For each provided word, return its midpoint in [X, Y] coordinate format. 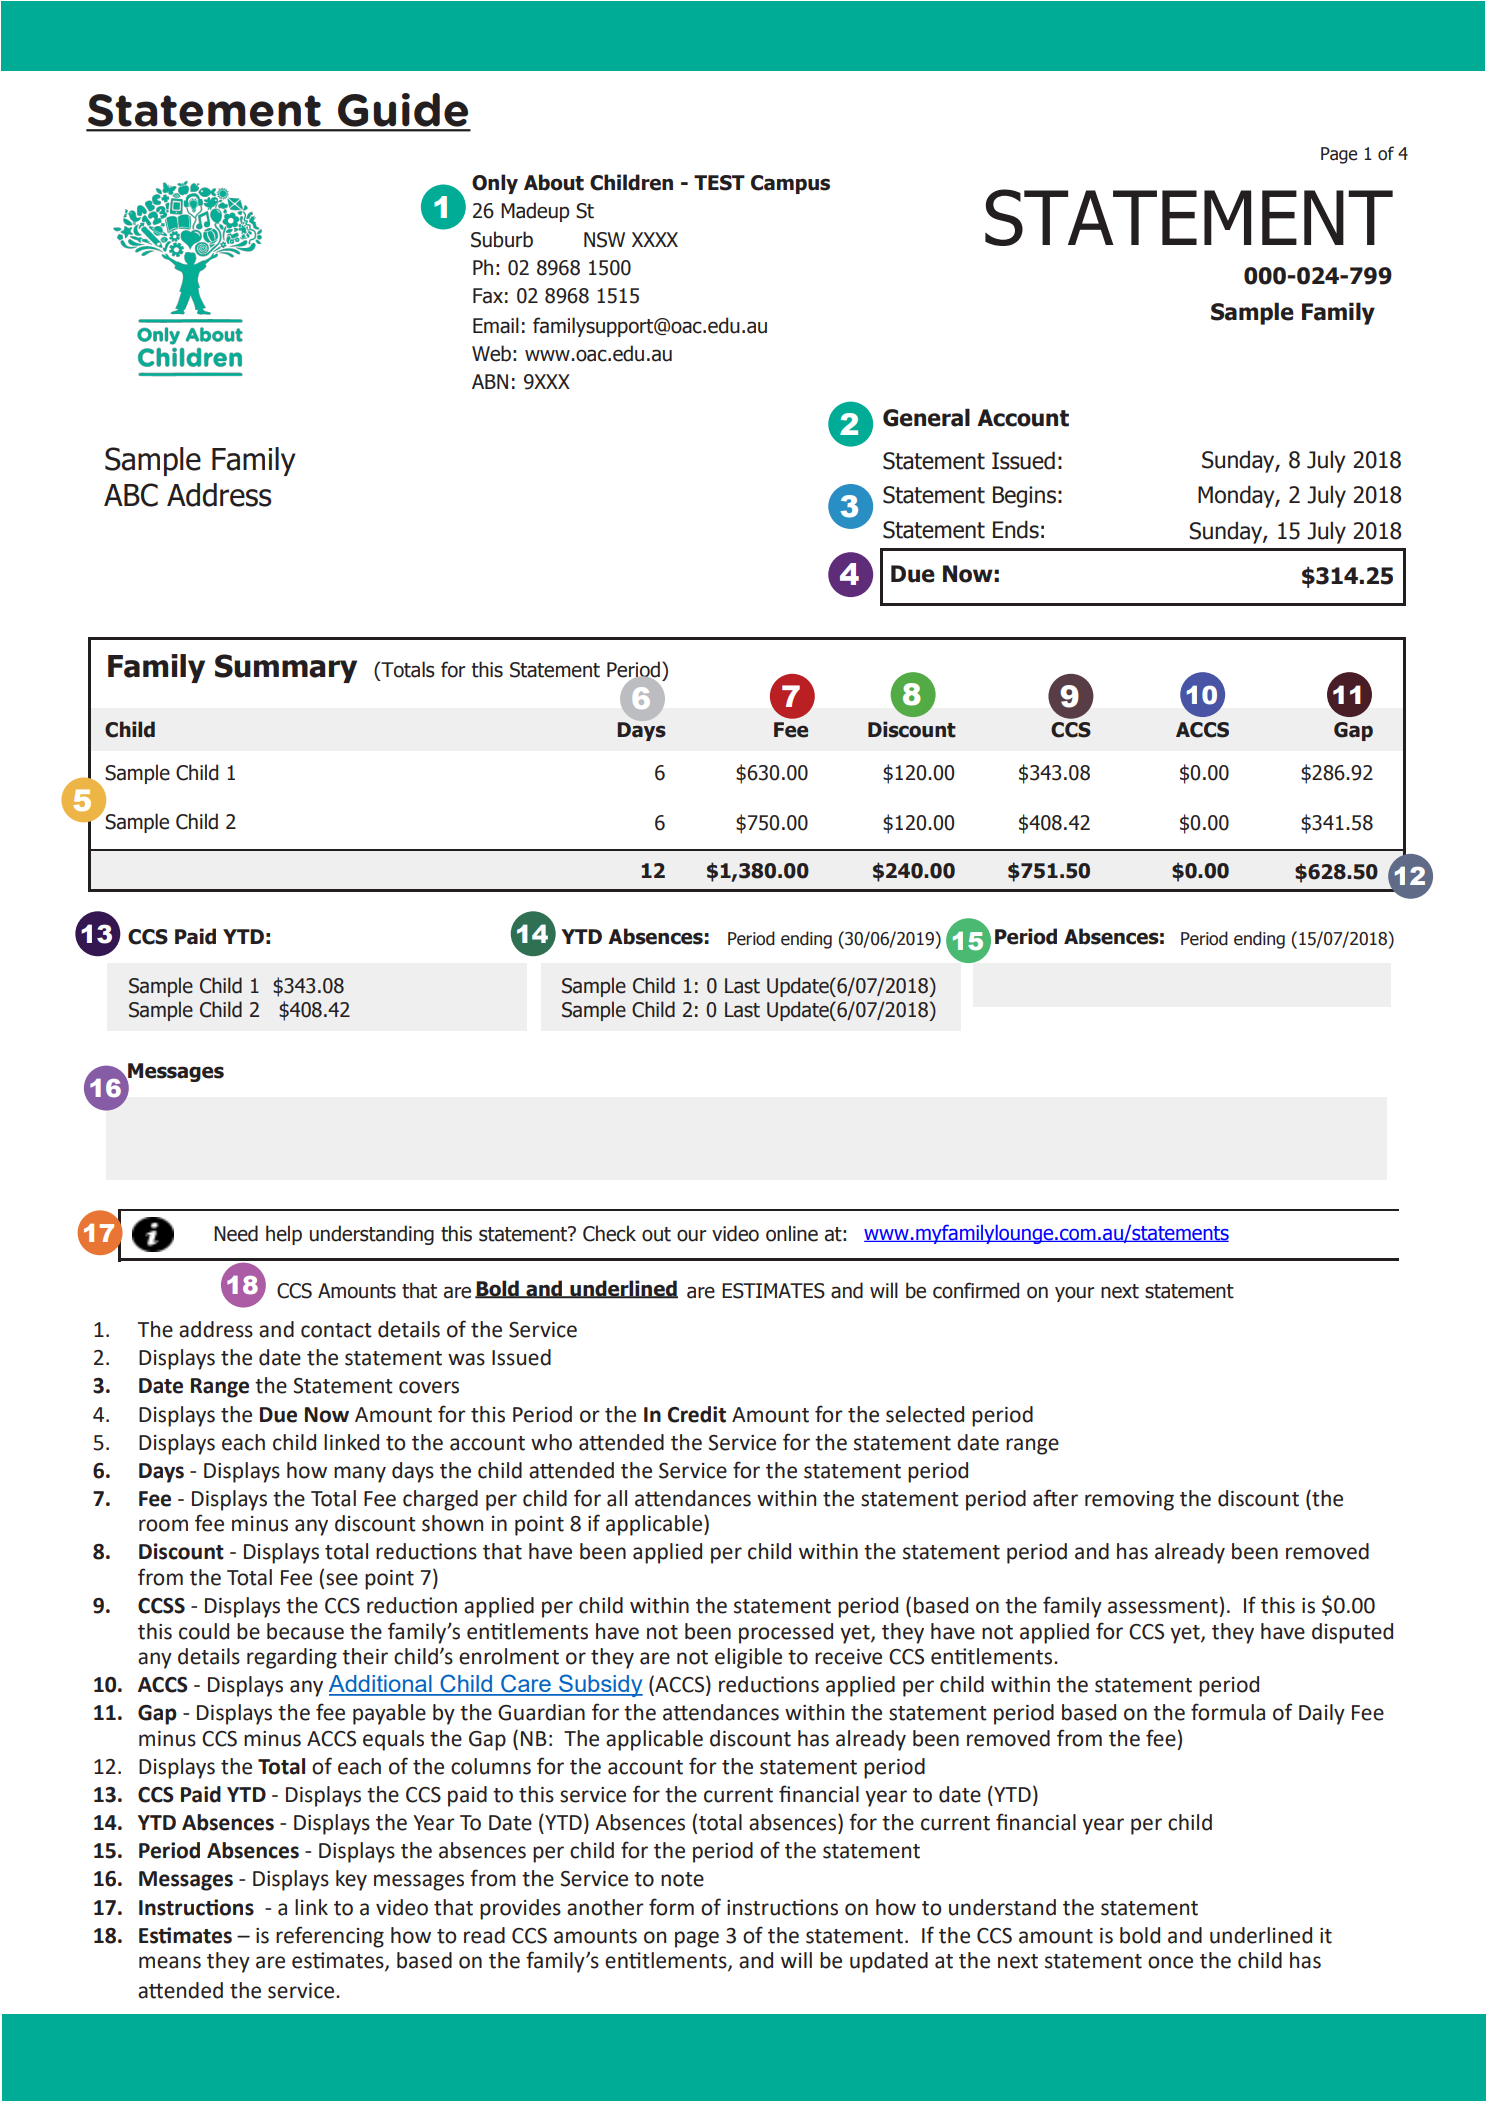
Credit [697, 1414]
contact [336, 1330]
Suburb [502, 239]
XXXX [655, 239]
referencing [330, 1937]
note [682, 1879]
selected [925, 1414]
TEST [719, 183]
